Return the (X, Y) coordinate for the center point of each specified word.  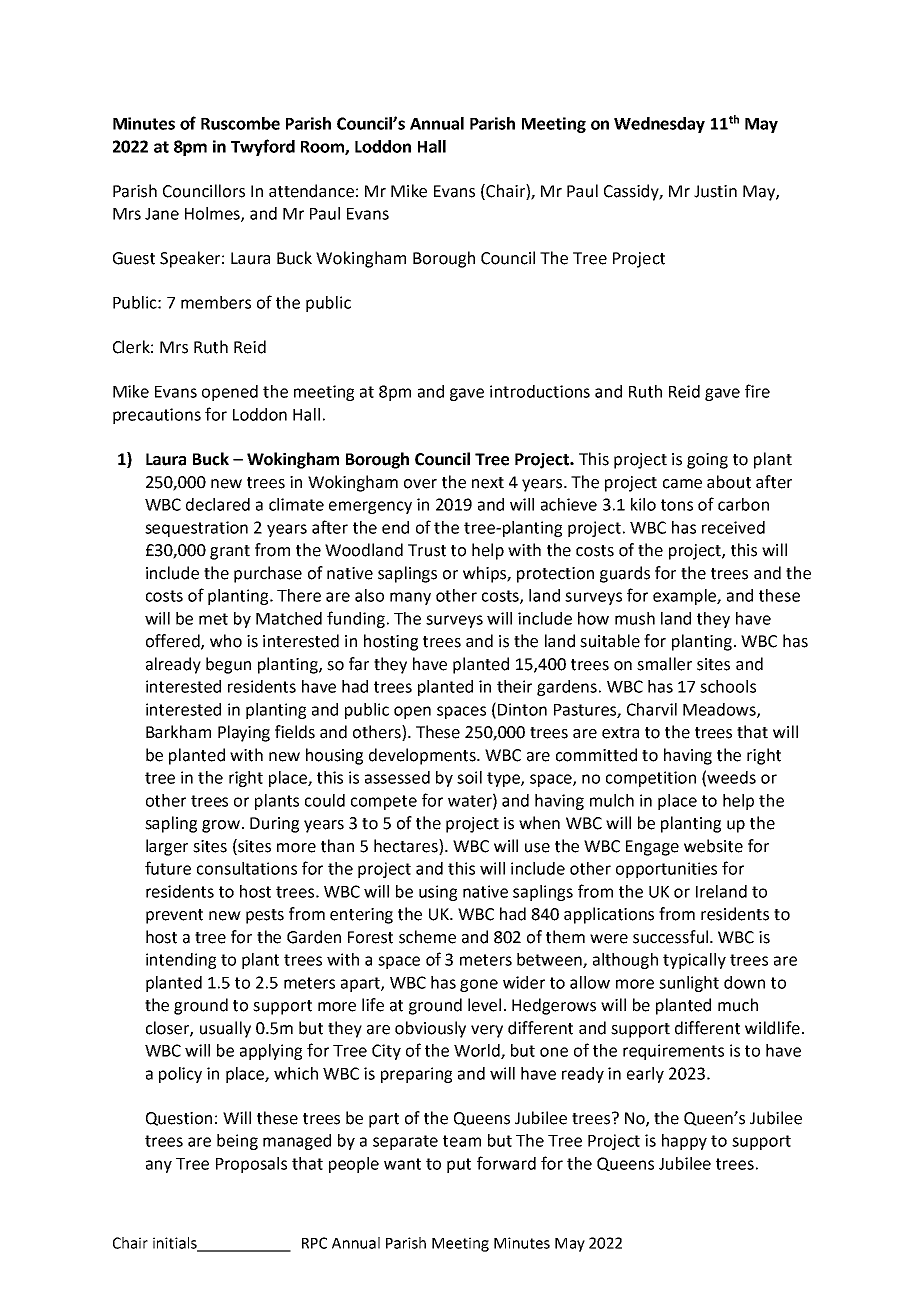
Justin (715, 191)
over (420, 484)
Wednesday (659, 125)
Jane (162, 214)
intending (181, 961)
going (707, 461)
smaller (664, 664)
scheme (427, 937)
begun (228, 665)
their (514, 686)
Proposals (251, 1165)
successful (670, 937)
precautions (157, 416)
